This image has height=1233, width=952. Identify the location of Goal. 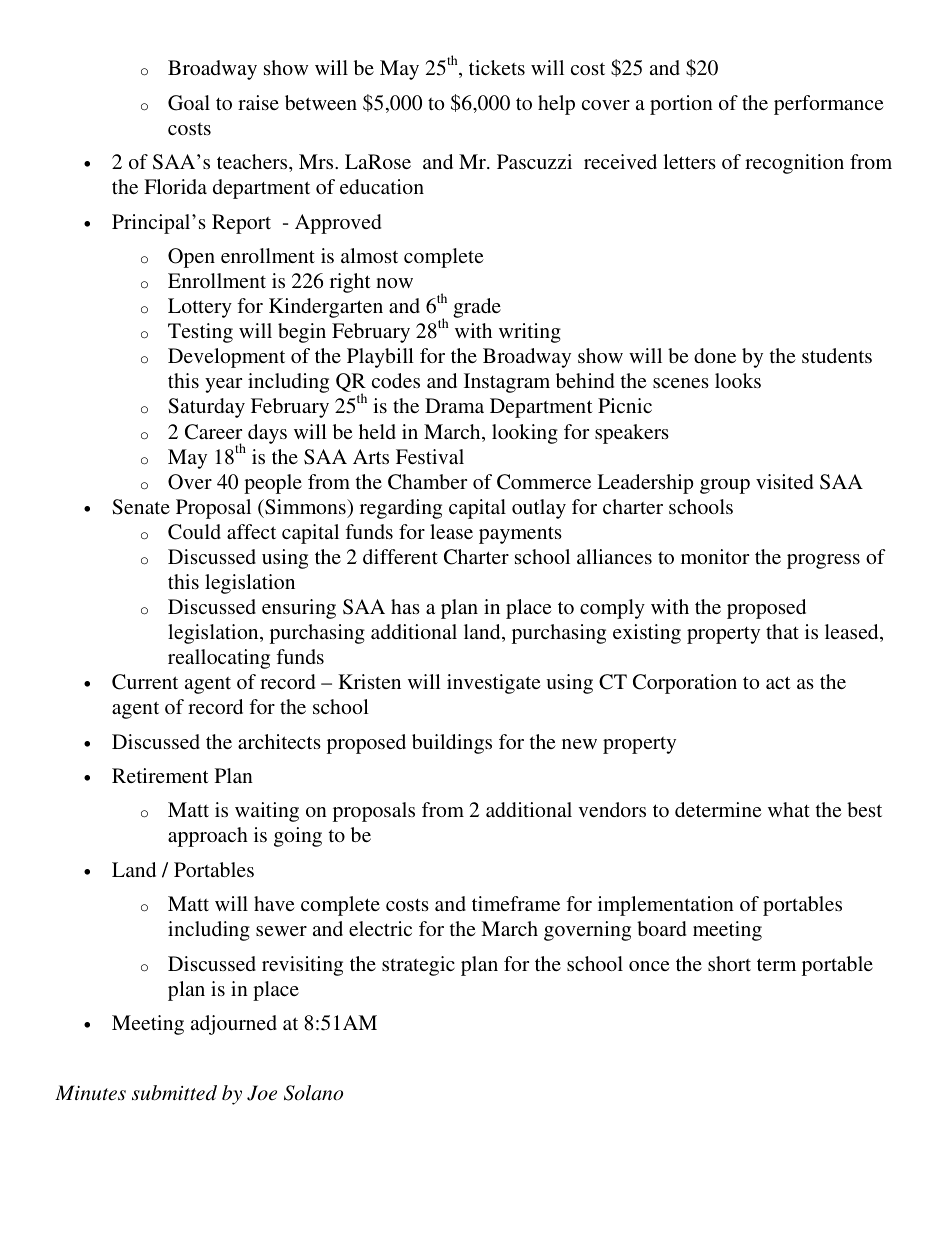
(189, 103).
